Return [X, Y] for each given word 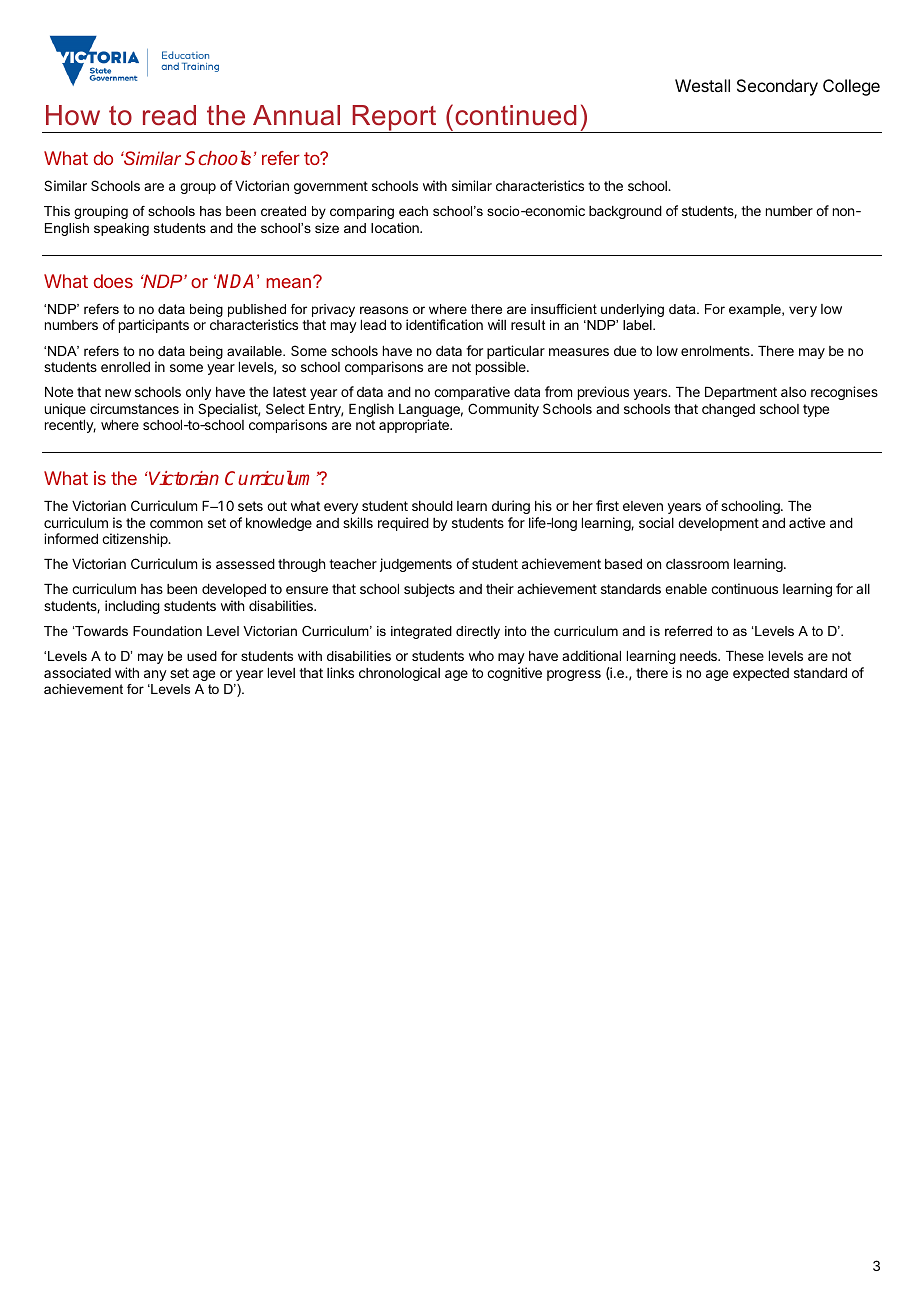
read [169, 115]
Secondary [777, 87]
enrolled [125, 367]
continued [515, 115]
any [155, 675]
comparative [472, 393]
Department [741, 393]
